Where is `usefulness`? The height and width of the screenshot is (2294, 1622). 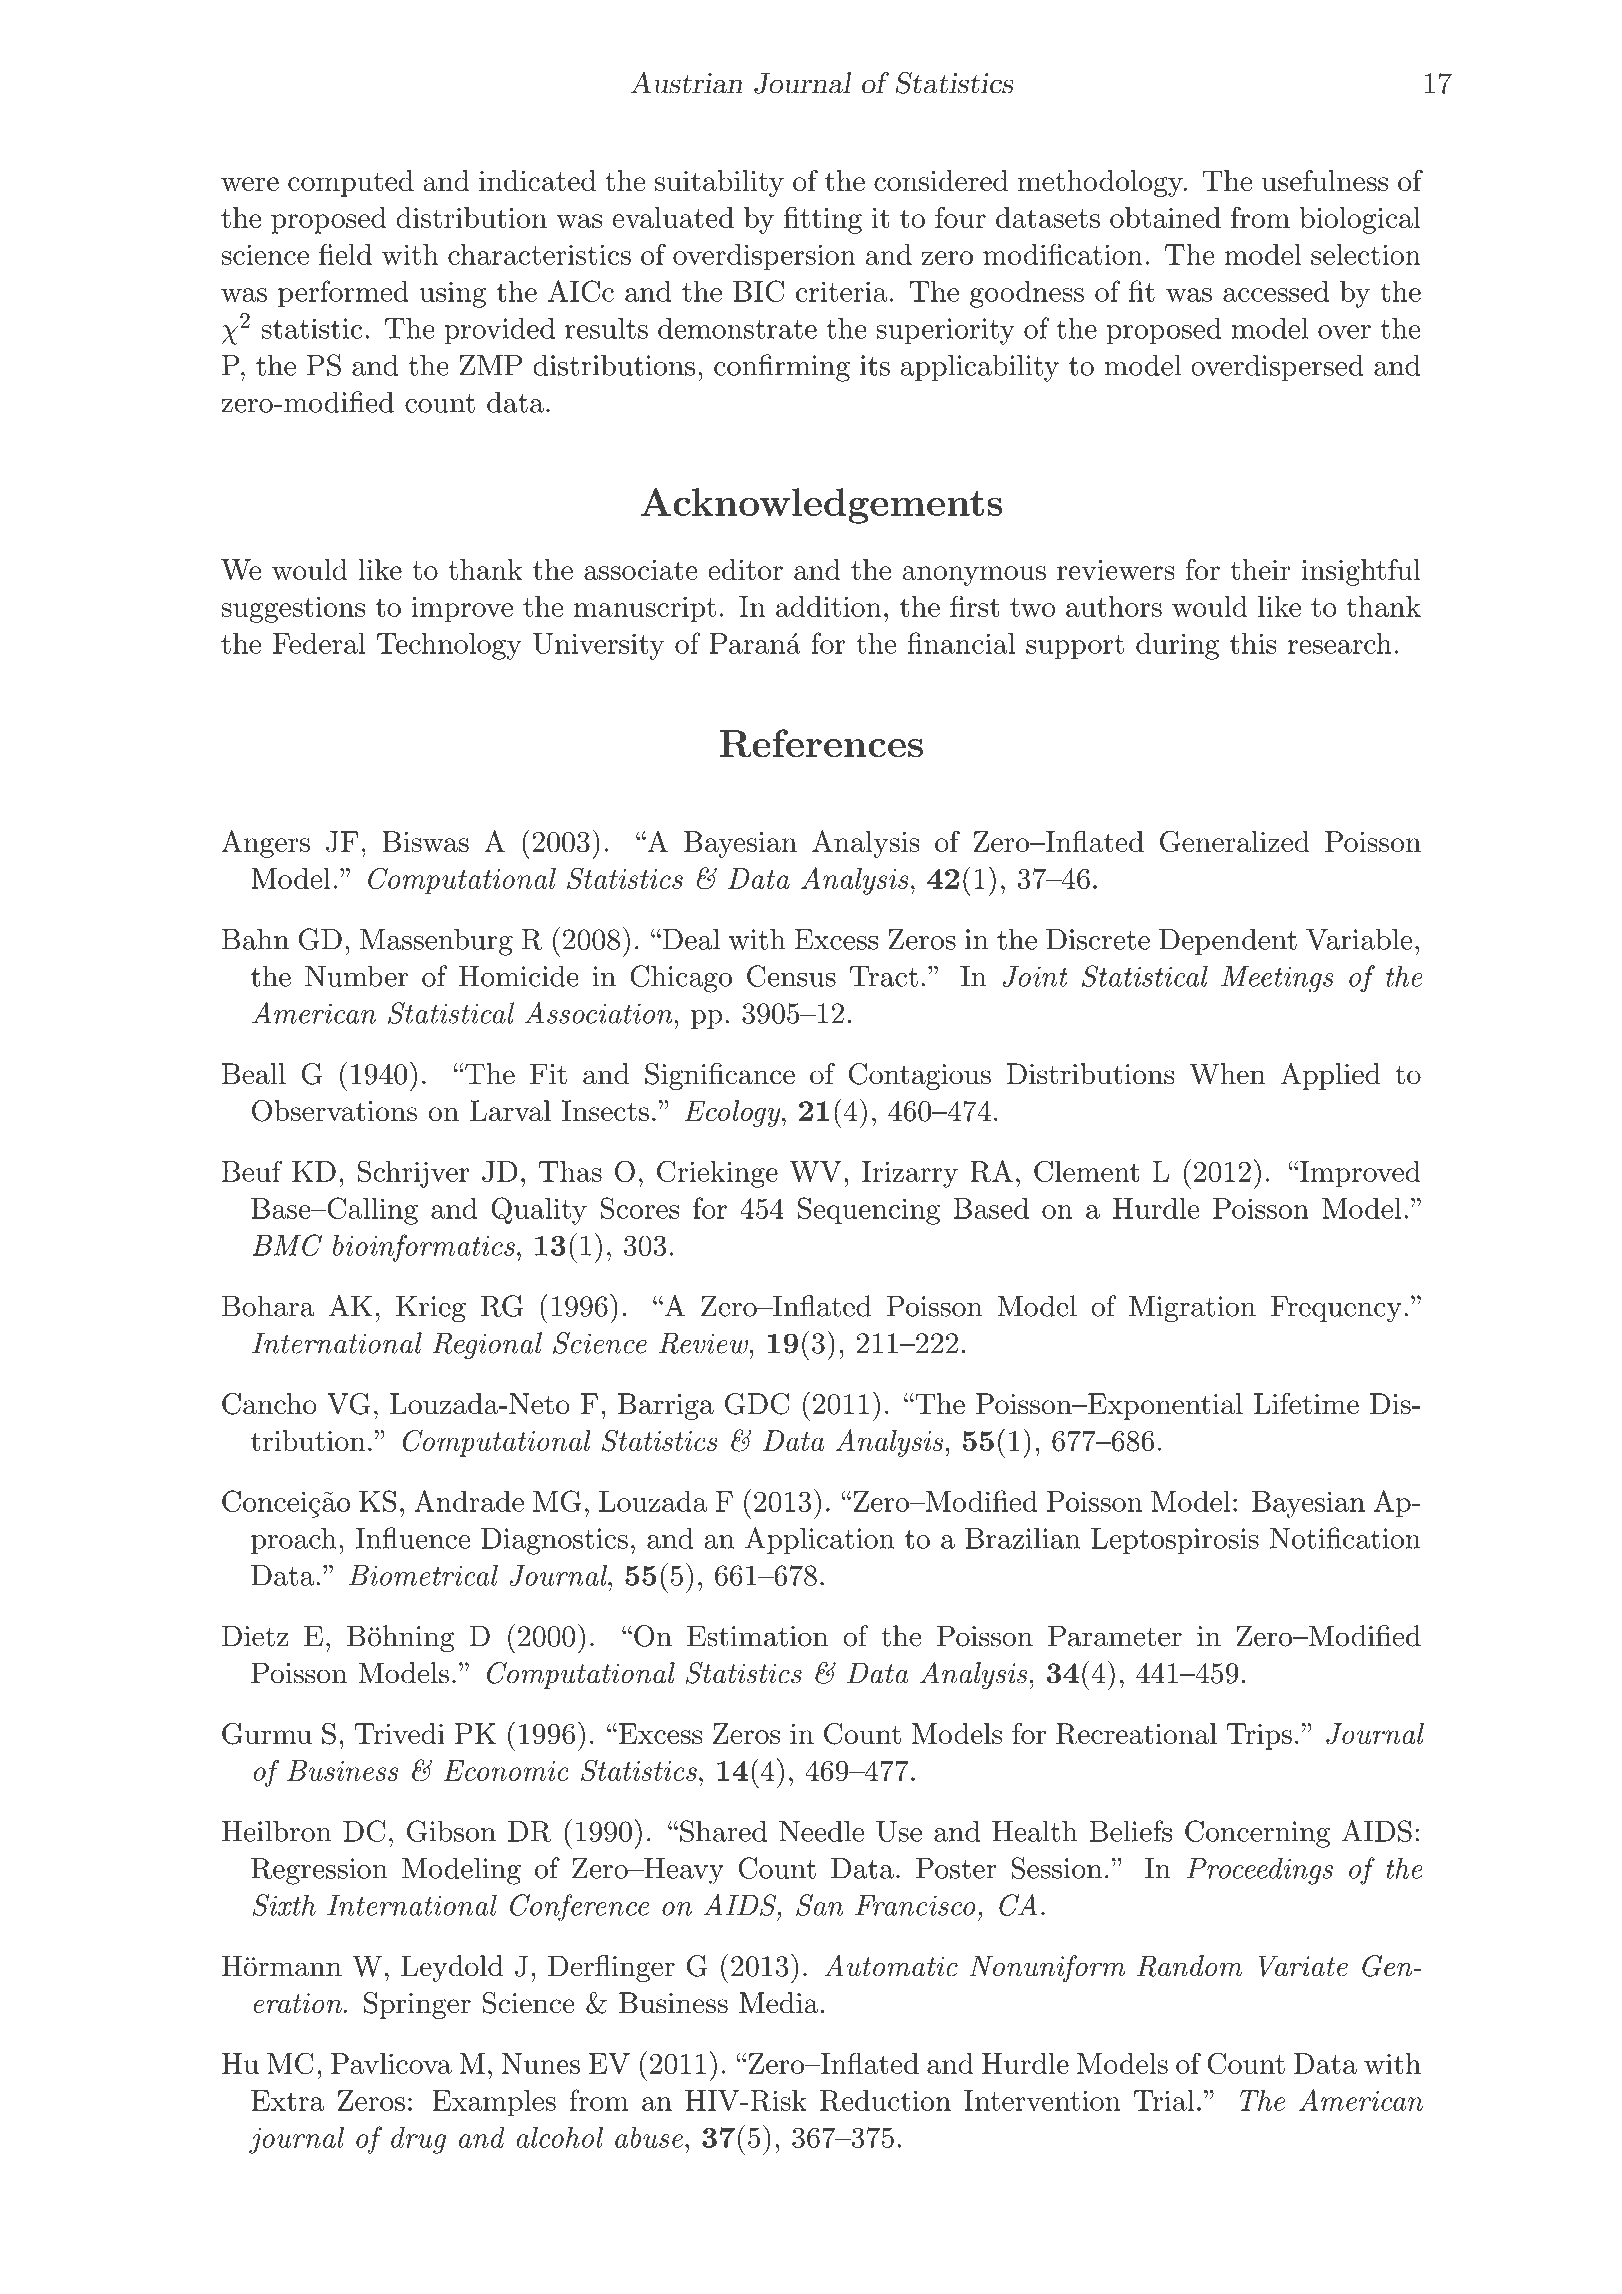
usefulness is located at coordinates (1325, 180).
